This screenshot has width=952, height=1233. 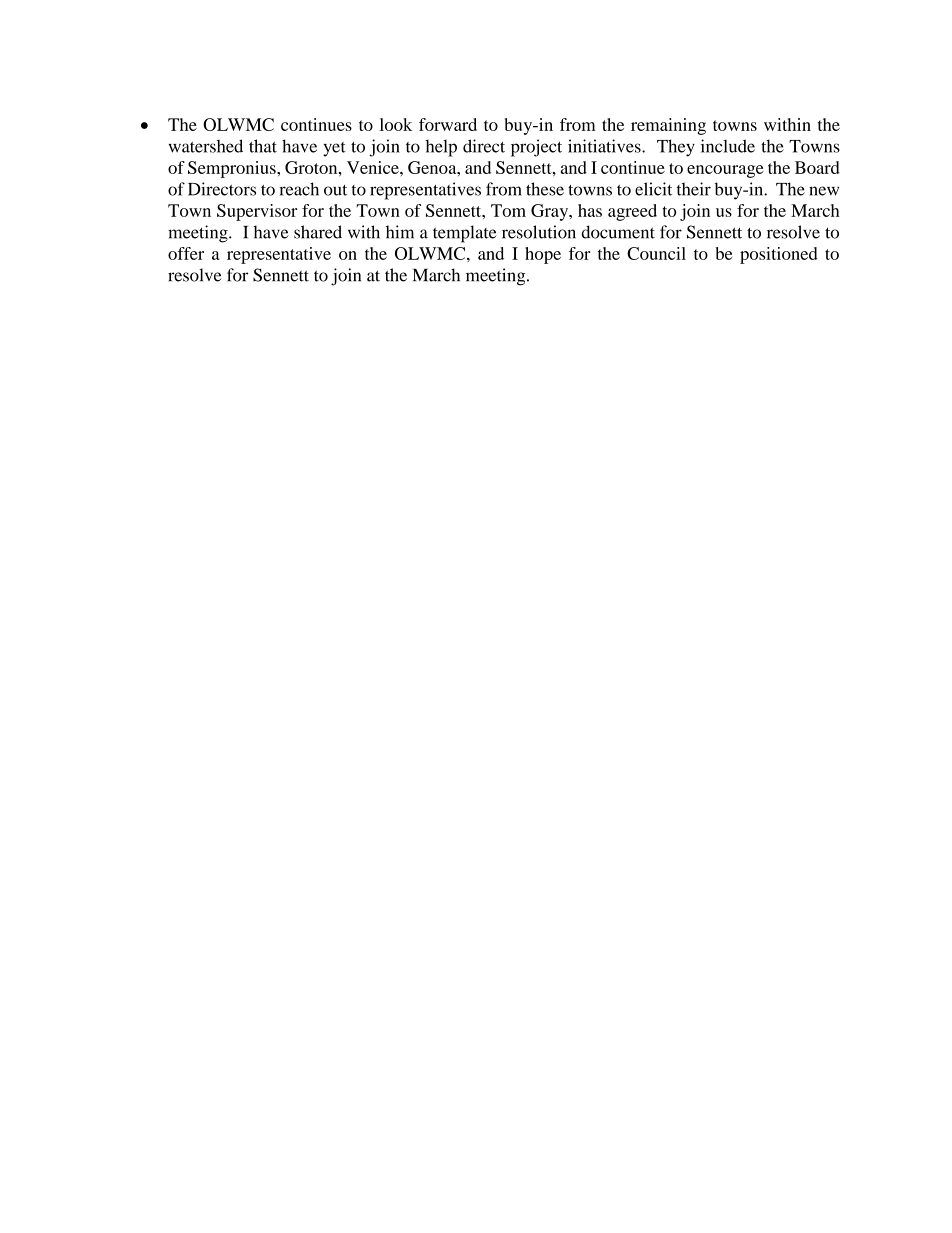 What do you see at coordinates (374, 167) in the screenshot?
I see `Venice` at bounding box center [374, 167].
